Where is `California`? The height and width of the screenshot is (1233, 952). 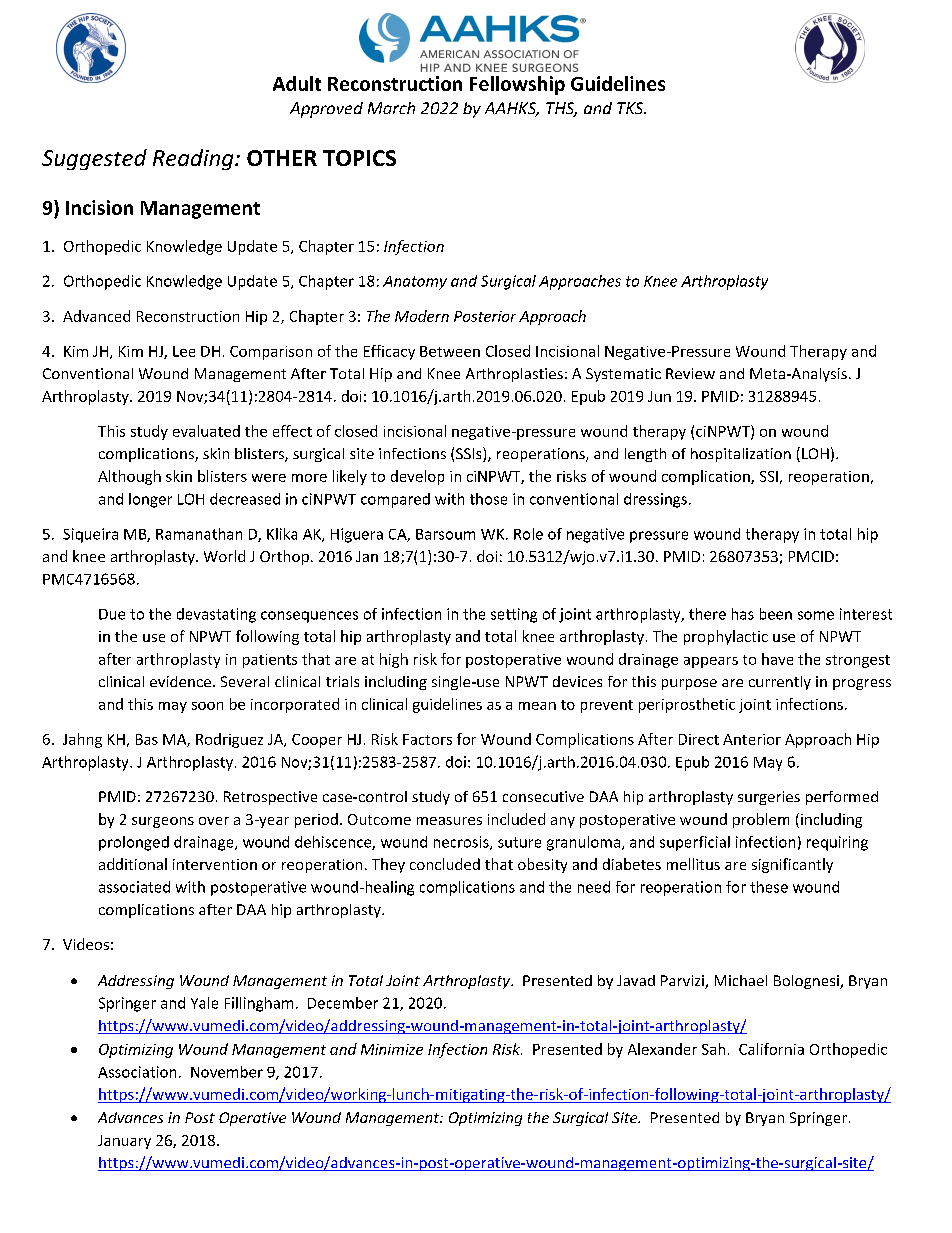
California is located at coordinates (771, 1049).
